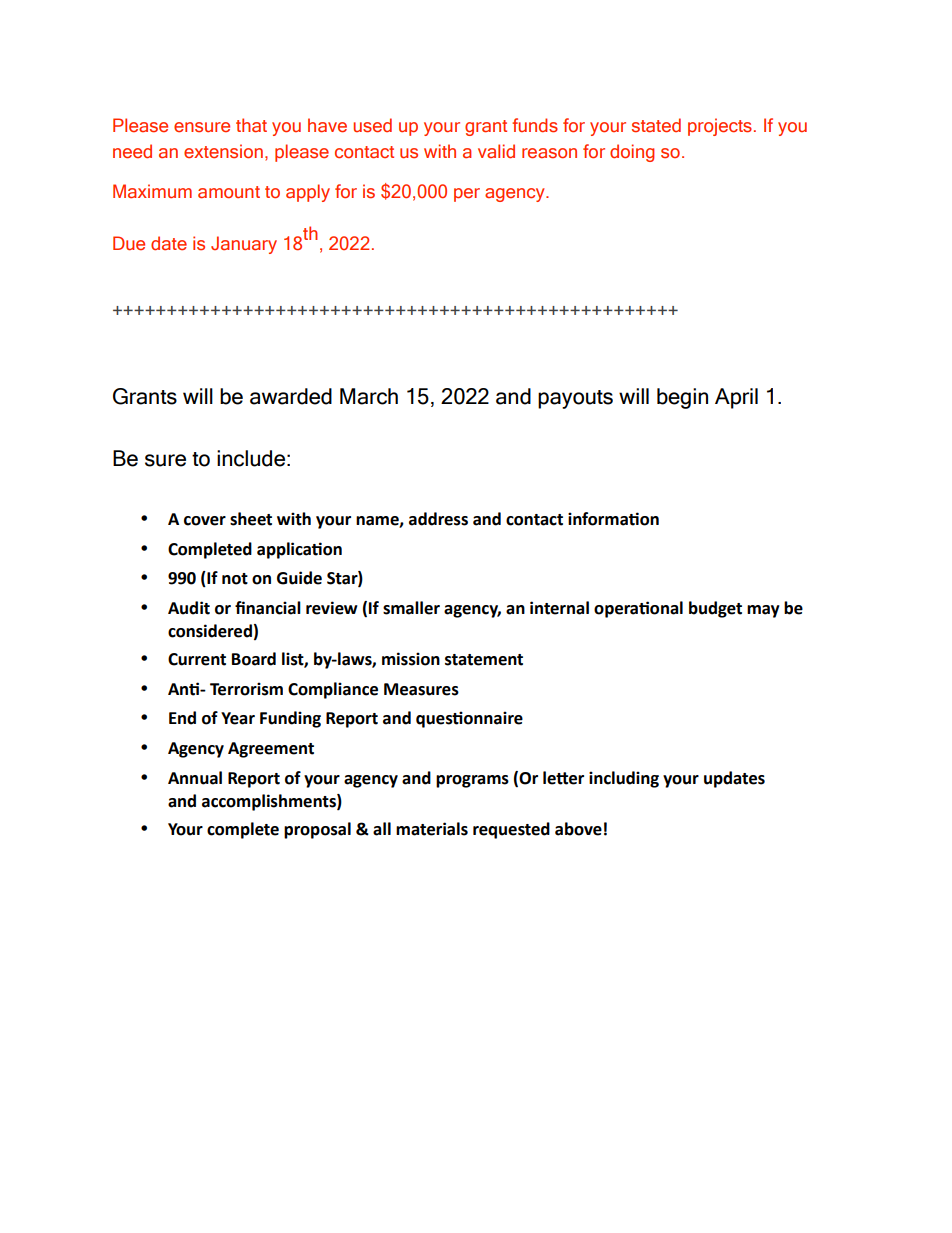  What do you see at coordinates (720, 127) in the screenshot?
I see `projects` at bounding box center [720, 127].
